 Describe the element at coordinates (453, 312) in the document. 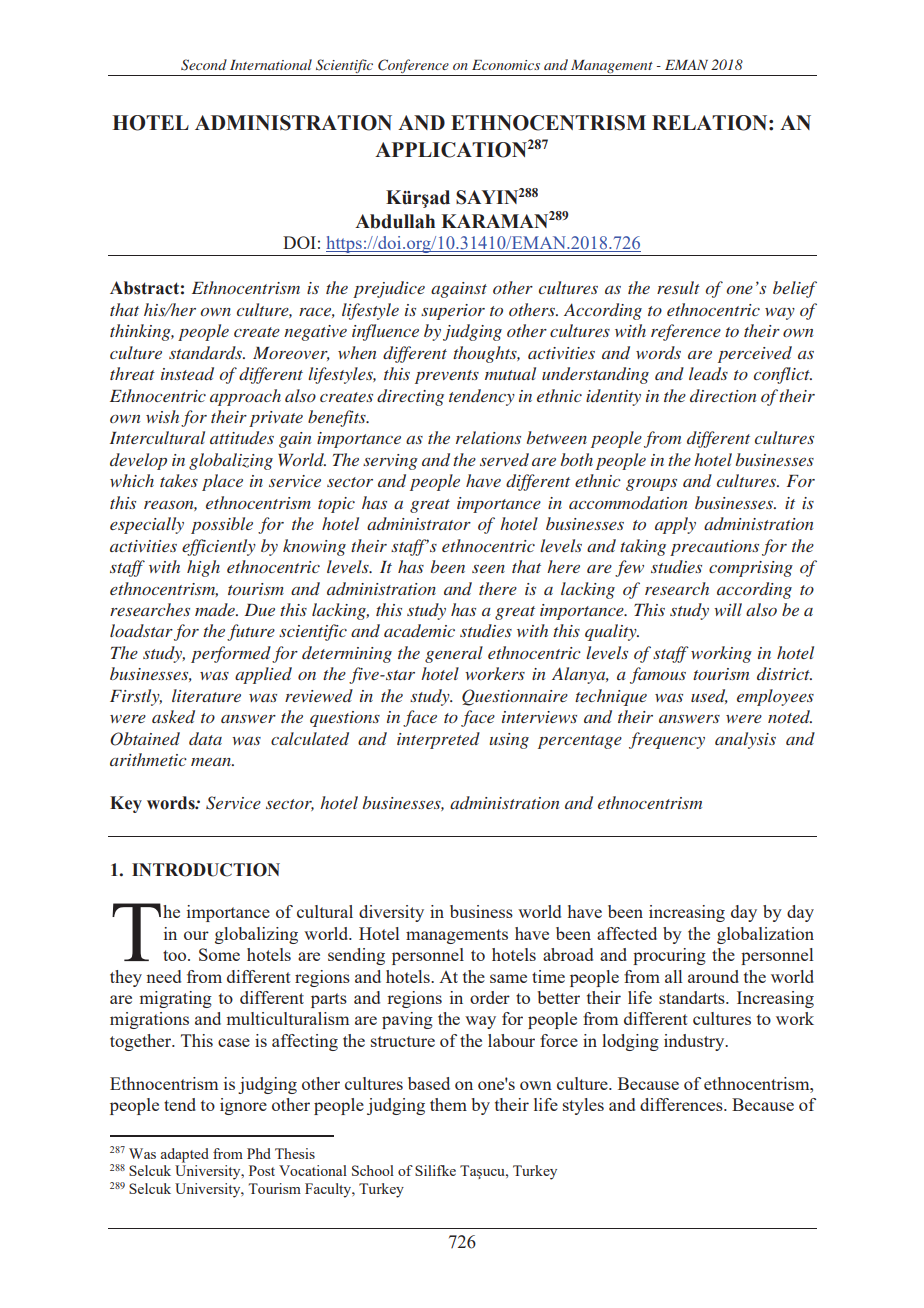

I see `superior` at that location.
